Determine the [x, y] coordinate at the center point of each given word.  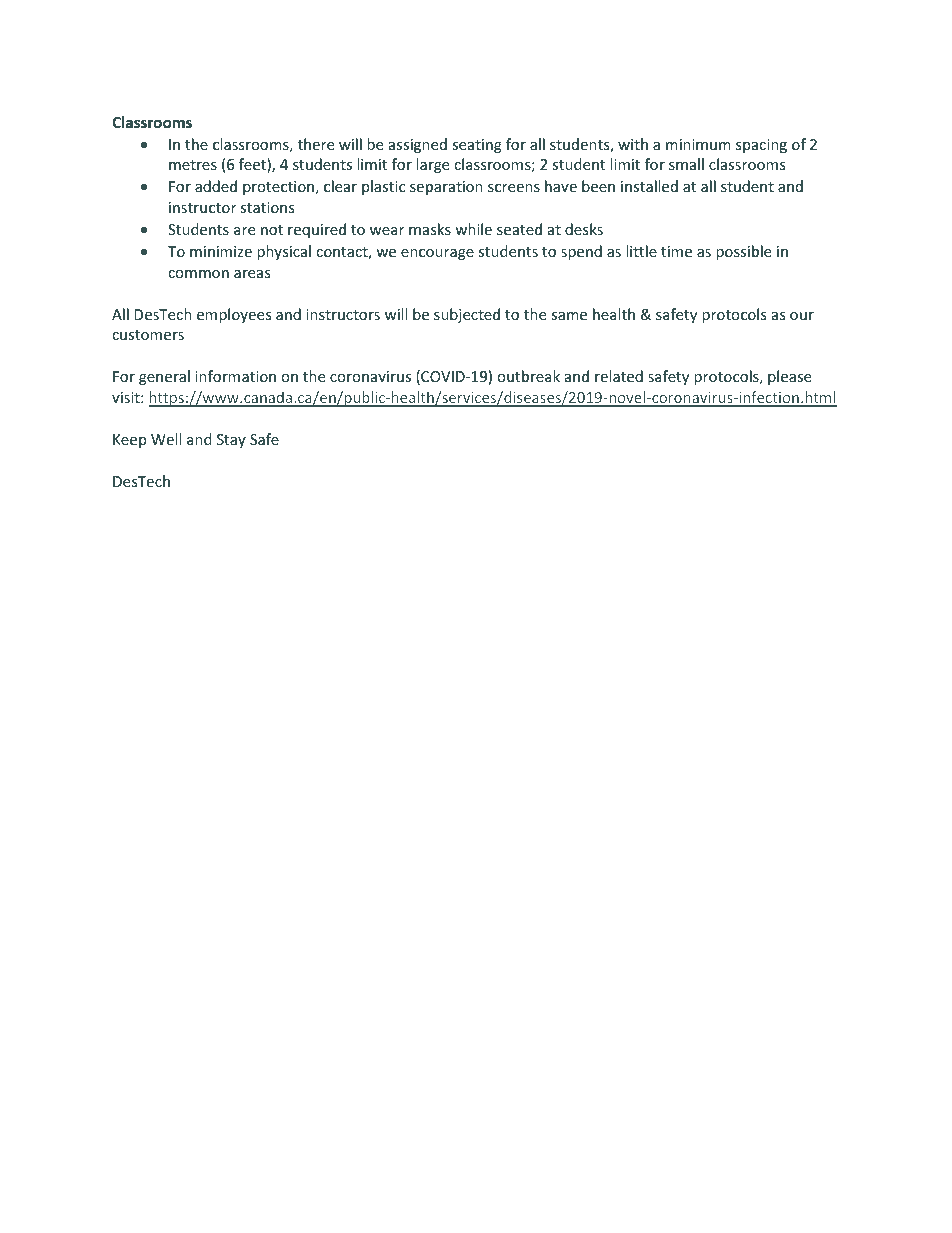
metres [193, 165]
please [789, 377]
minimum [698, 144]
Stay [231, 441]
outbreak [528, 376]
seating [477, 146]
